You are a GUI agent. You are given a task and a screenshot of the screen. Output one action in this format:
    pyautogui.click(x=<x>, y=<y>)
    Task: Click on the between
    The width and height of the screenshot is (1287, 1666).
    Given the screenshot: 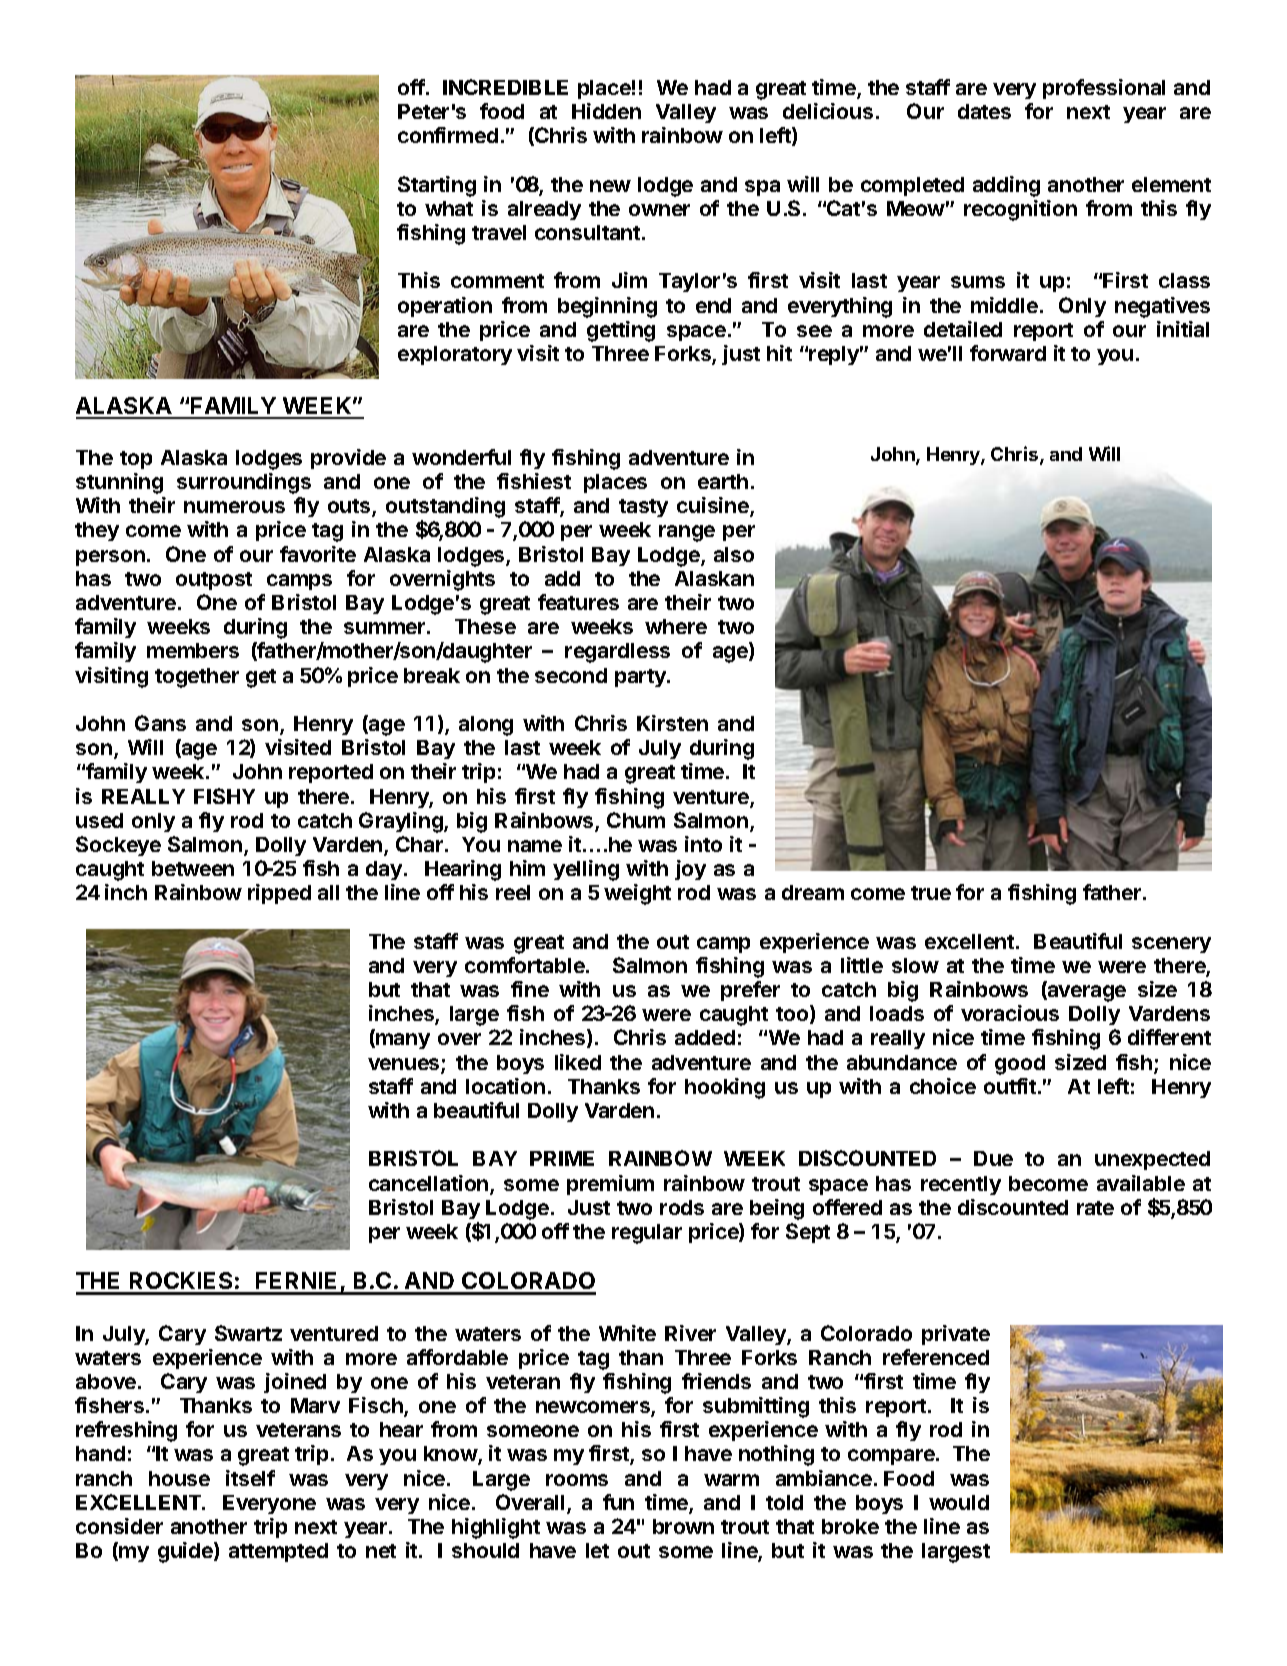 What is the action you would take?
    pyautogui.click(x=193, y=868)
